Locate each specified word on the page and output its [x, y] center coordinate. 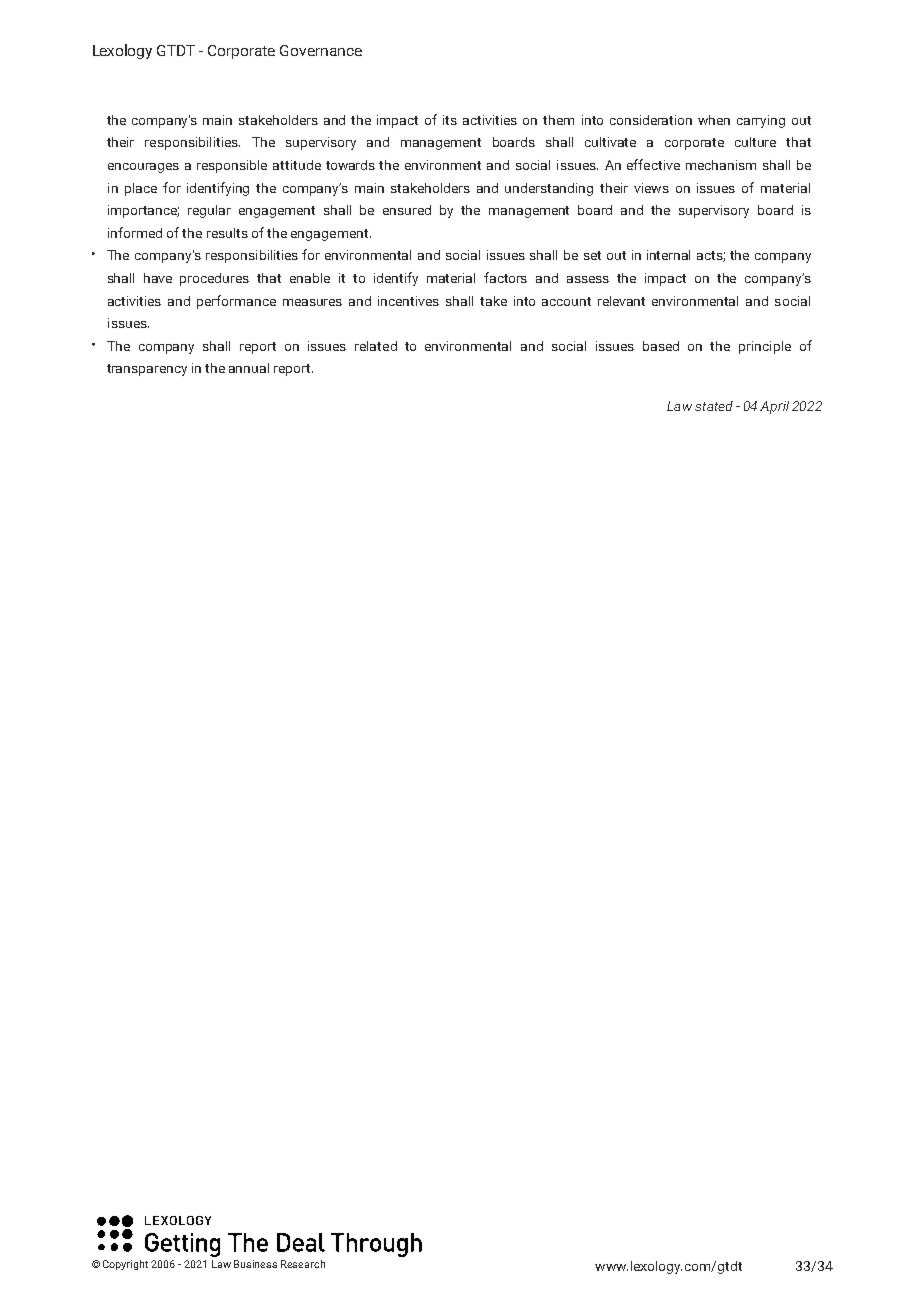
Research [303, 1264]
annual [249, 368]
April [774, 407]
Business [255, 1264]
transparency [147, 370]
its [450, 120]
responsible [232, 166]
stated [714, 406]
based [661, 346]
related [376, 346]
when [714, 120]
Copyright [125, 1265]
